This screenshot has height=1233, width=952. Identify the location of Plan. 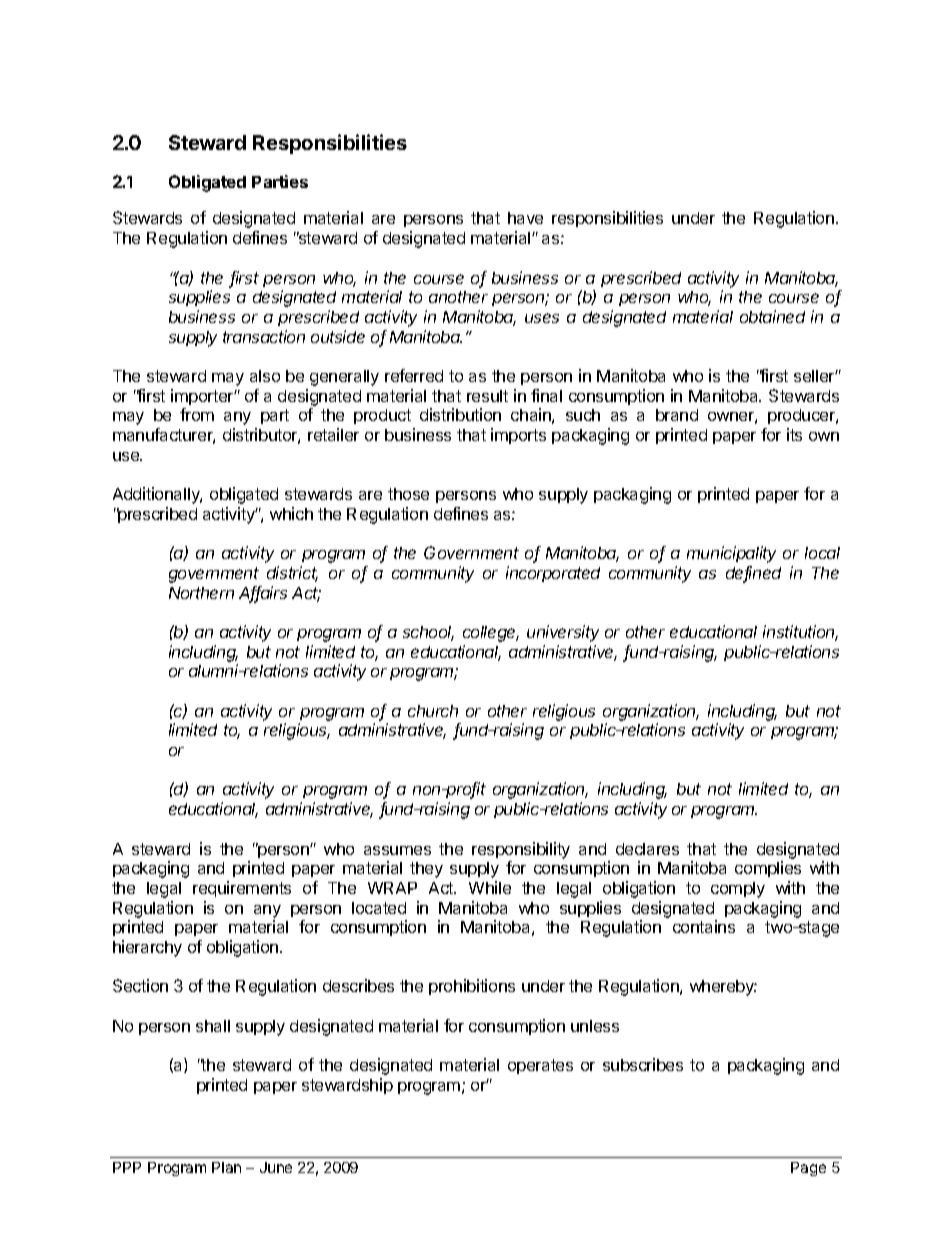
(226, 1167).
